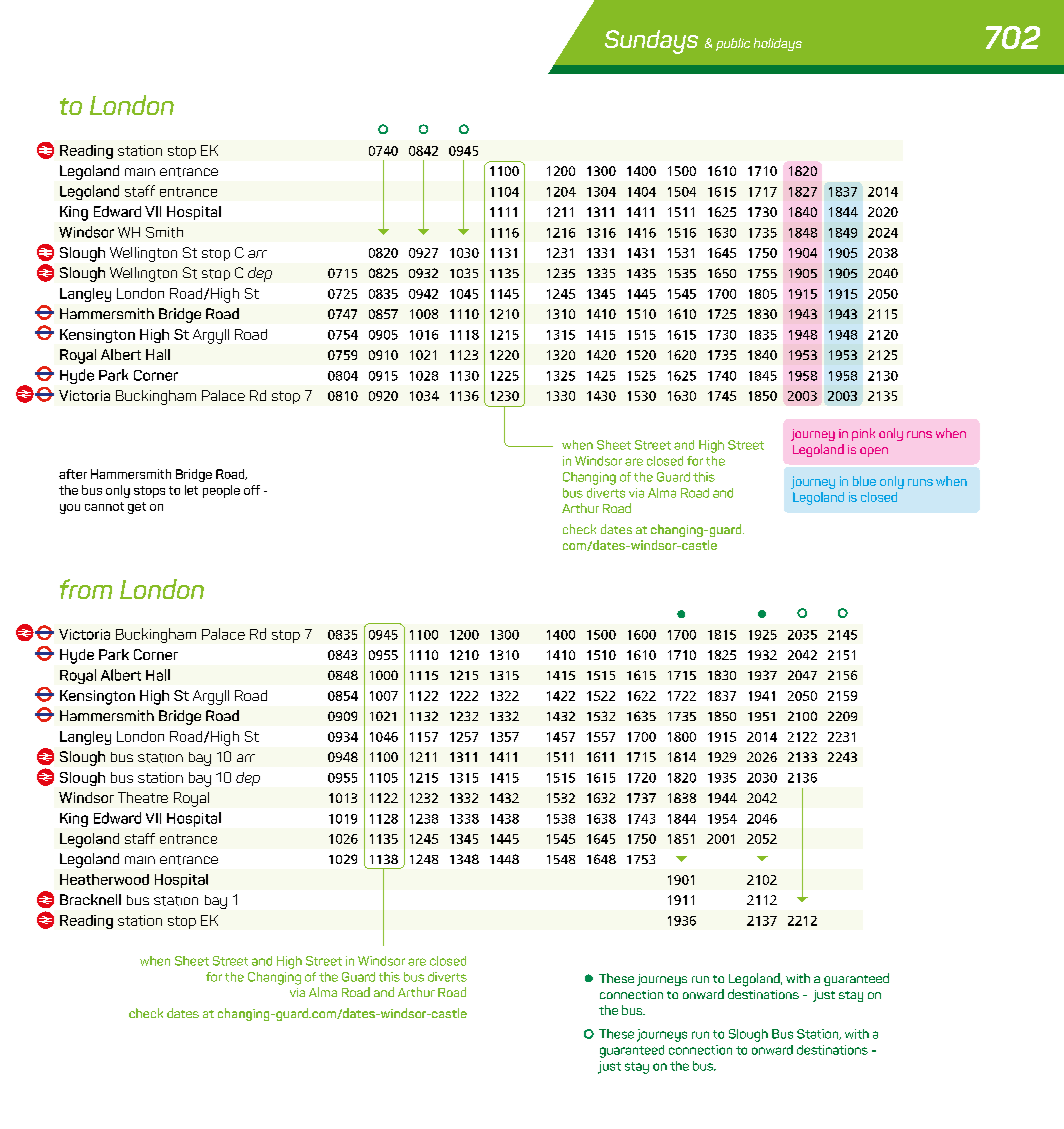  I want to click on Theatre, so click(143, 797).
